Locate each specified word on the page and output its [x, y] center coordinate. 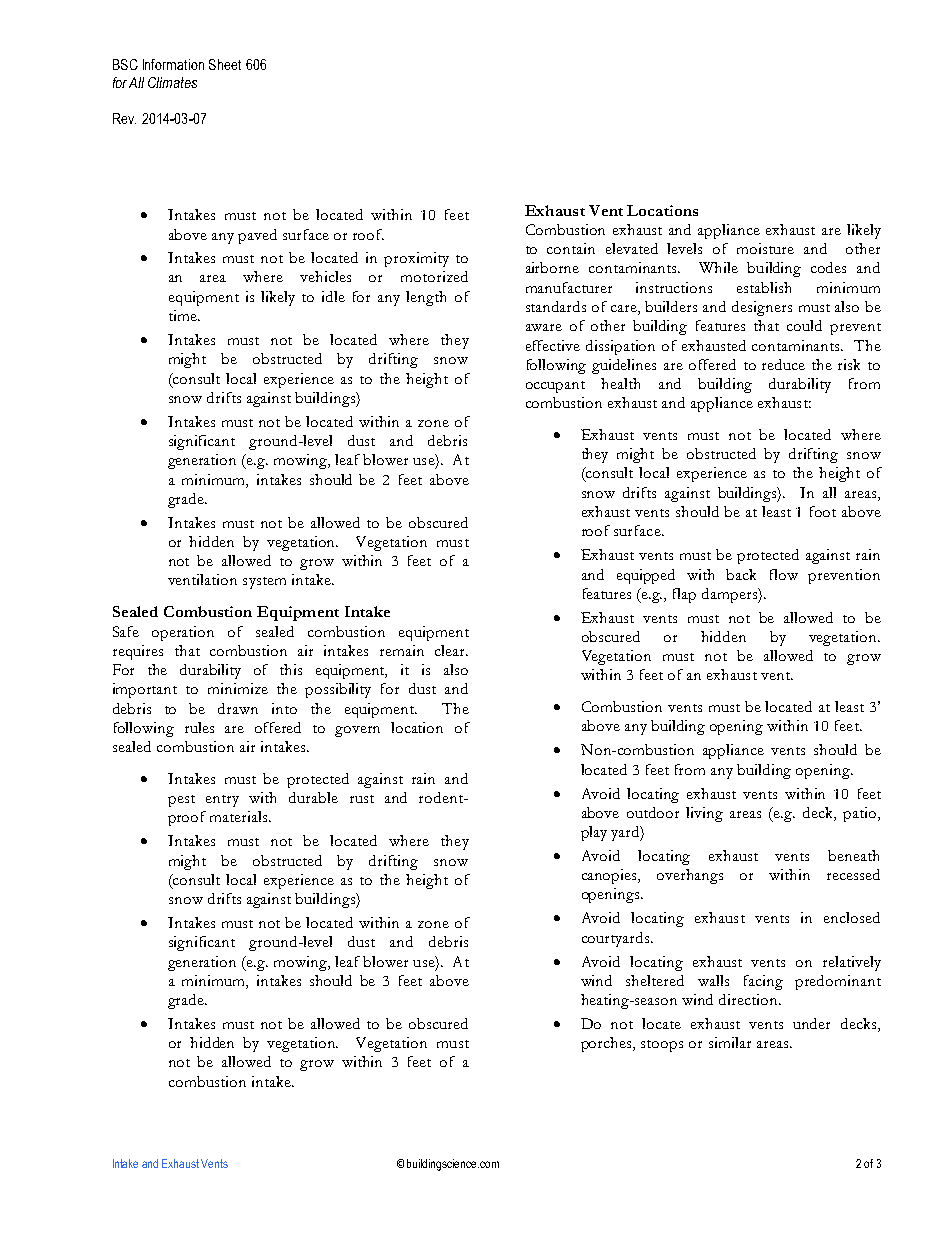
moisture [765, 248]
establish [764, 287]
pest [181, 801]
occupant [555, 387]
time [184, 315]
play [594, 833]
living [704, 814]
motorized [434, 276]
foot [823, 511]
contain [571, 248]
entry [222, 801]
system [264, 583]
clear [451, 650]
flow [784, 574]
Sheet [225, 64]
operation [183, 633]
